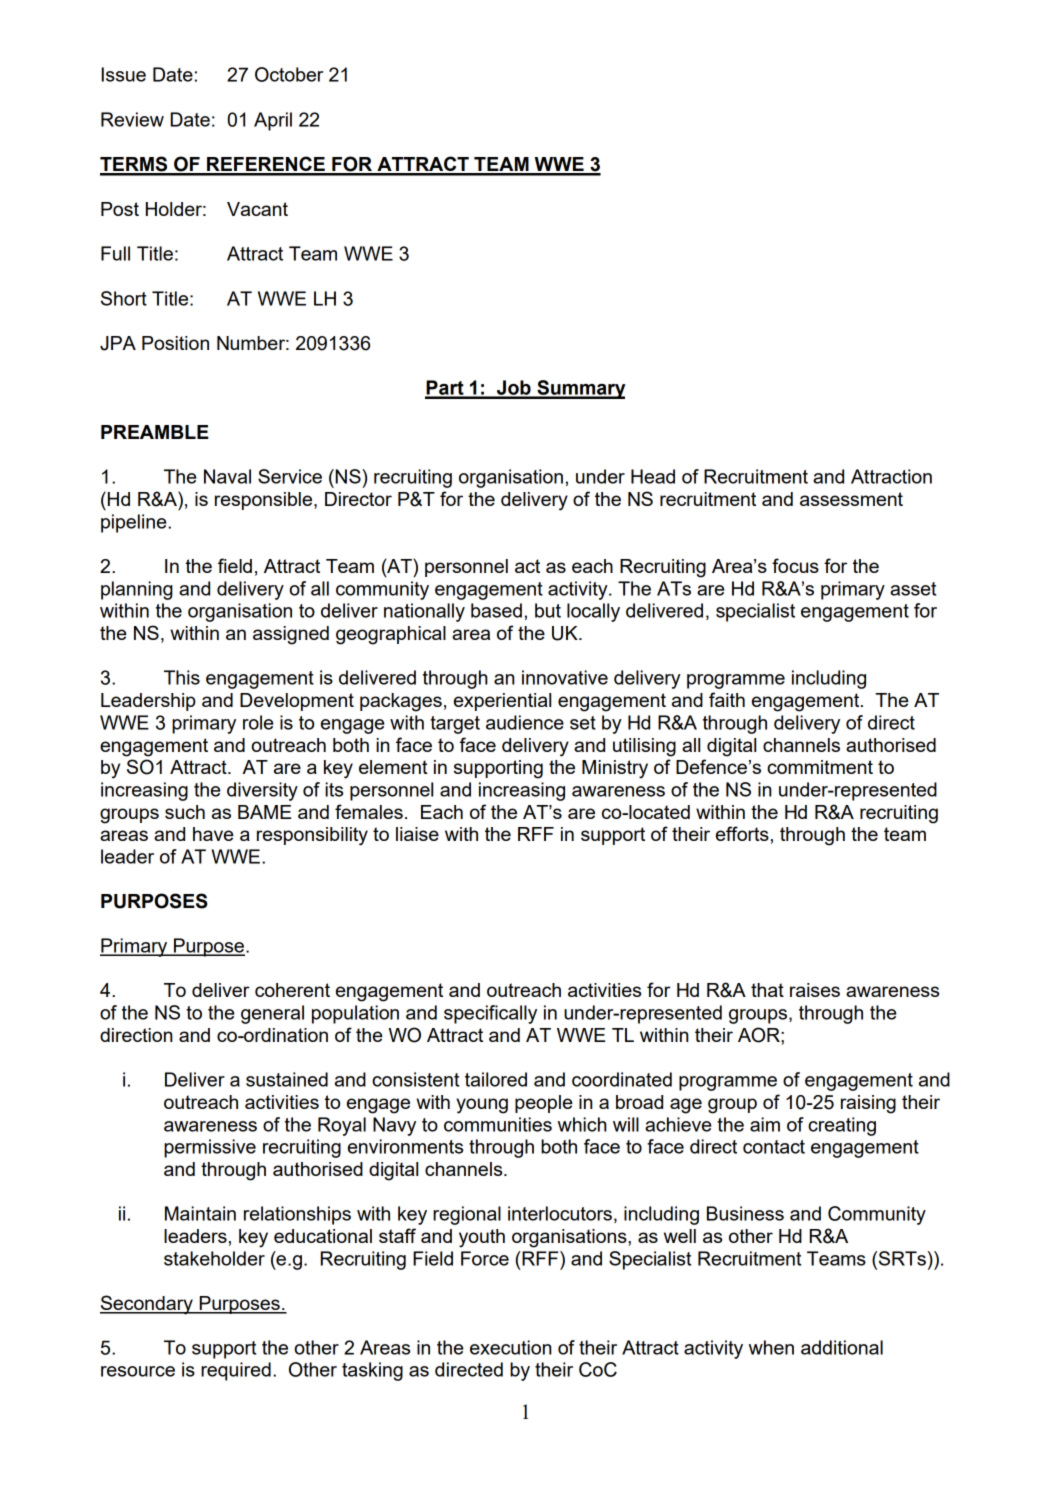 The image size is (1051, 1486). Describe the element at coordinates (525, 722) in the screenshot. I see `audience` at that location.
